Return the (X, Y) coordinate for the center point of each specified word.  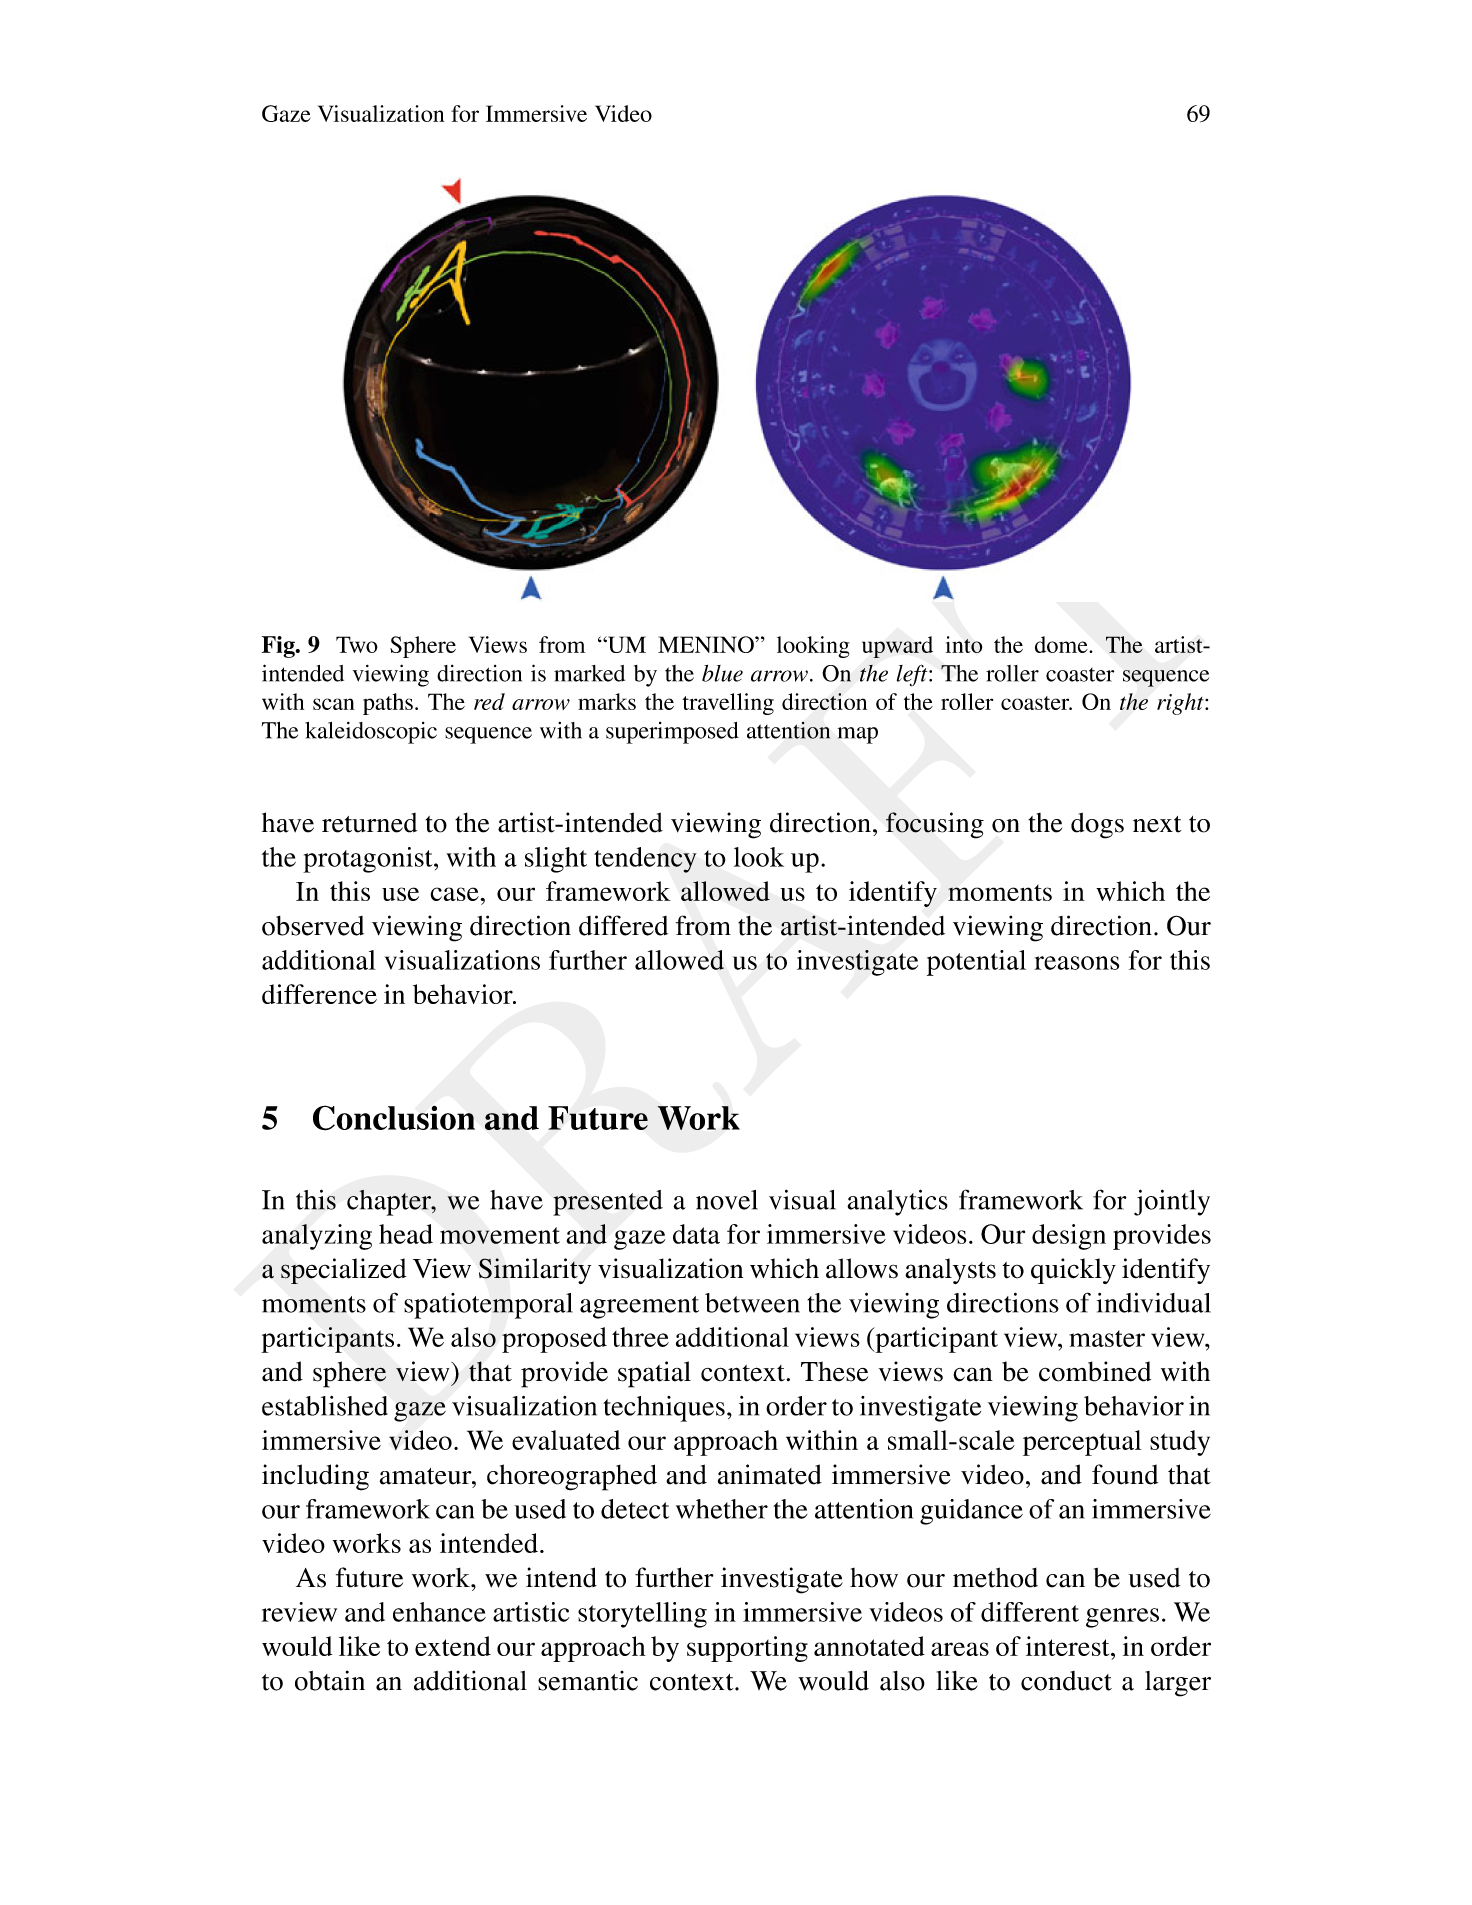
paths (388, 704)
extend (453, 1646)
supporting (747, 1649)
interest (1069, 1646)
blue (722, 673)
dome (1062, 644)
